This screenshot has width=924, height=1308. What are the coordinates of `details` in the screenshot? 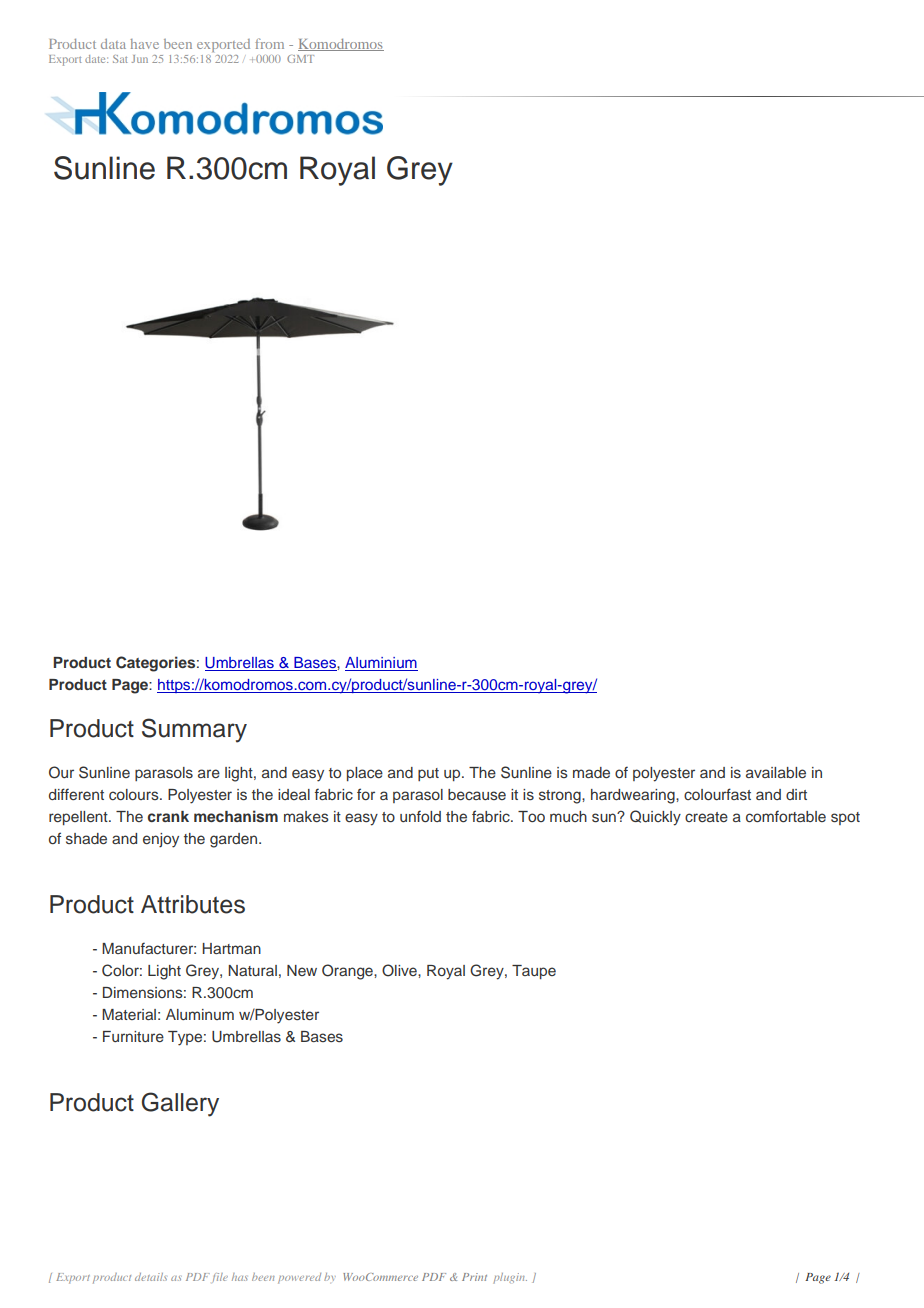 It's located at (151, 1277).
